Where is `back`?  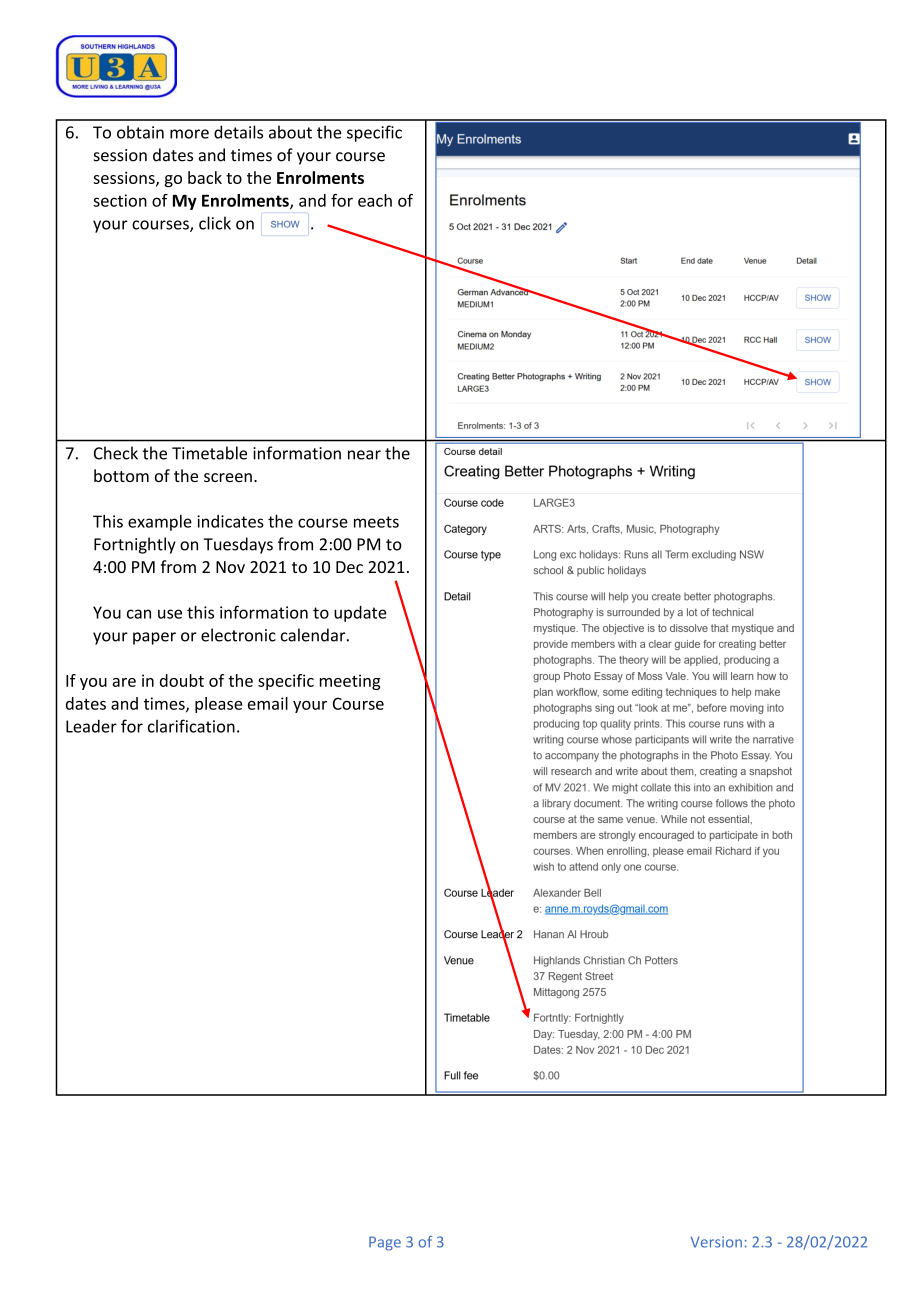 back is located at coordinates (205, 177).
